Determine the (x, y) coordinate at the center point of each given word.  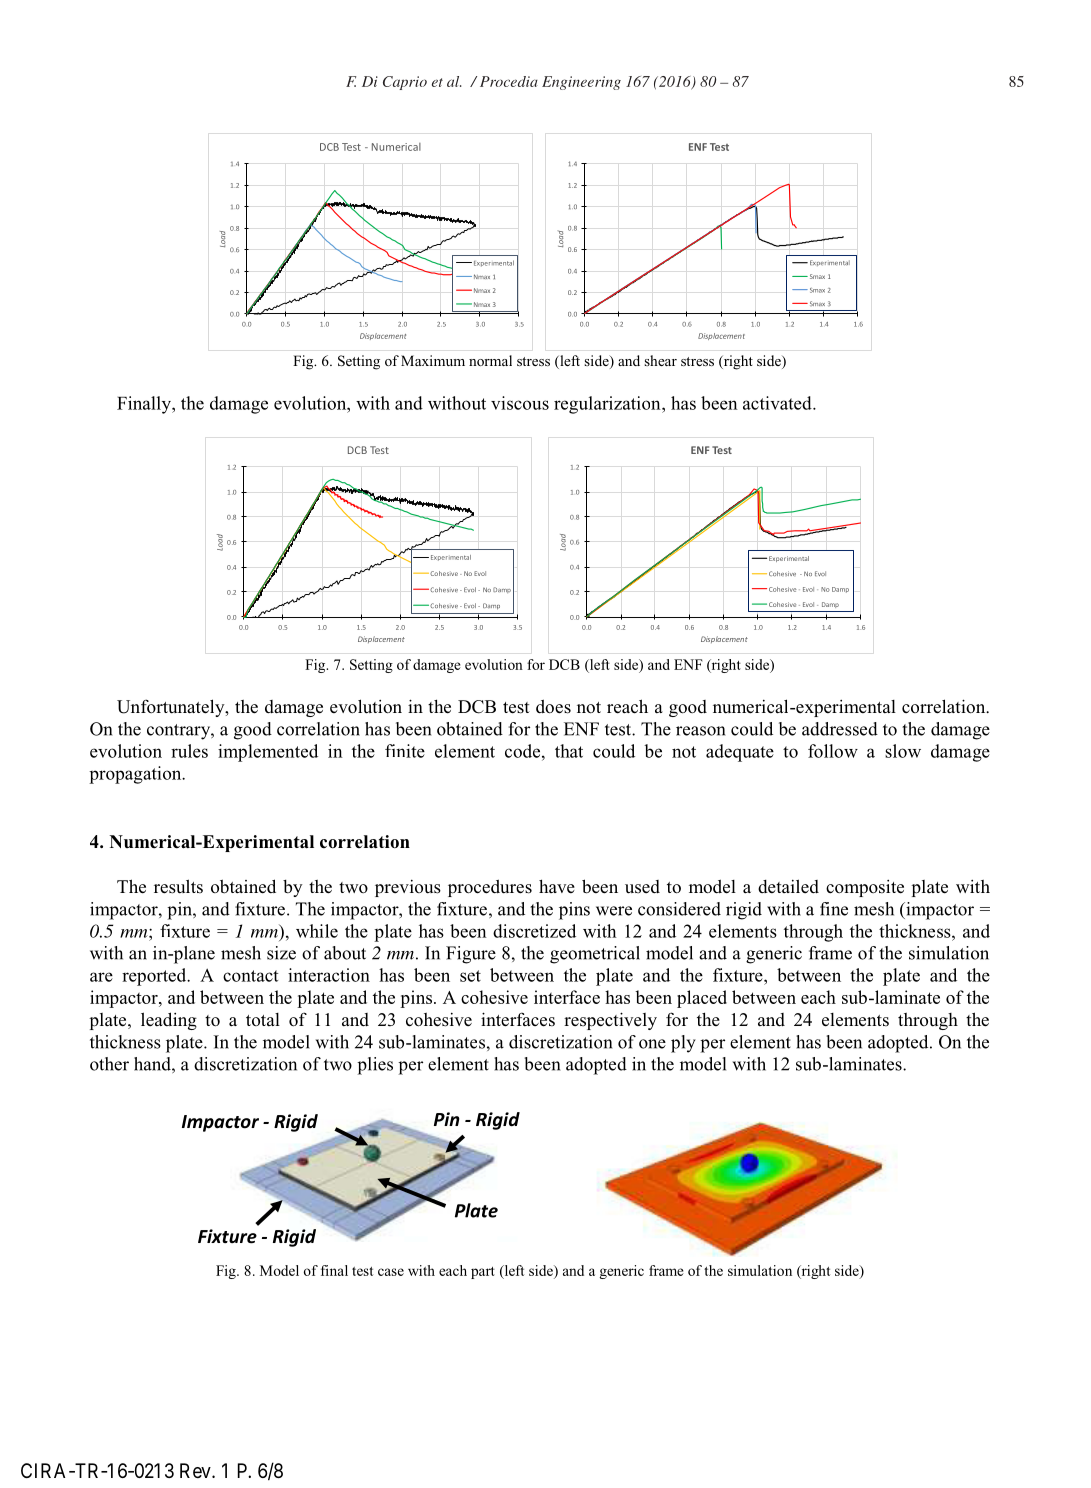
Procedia (509, 81)
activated (778, 403)
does (553, 706)
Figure (471, 955)
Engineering (581, 83)
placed (702, 999)
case (391, 1272)
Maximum (433, 360)
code (524, 751)
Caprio (405, 83)
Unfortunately (172, 708)
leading (169, 1021)
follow (833, 751)
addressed (840, 729)
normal (490, 360)
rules (189, 751)
